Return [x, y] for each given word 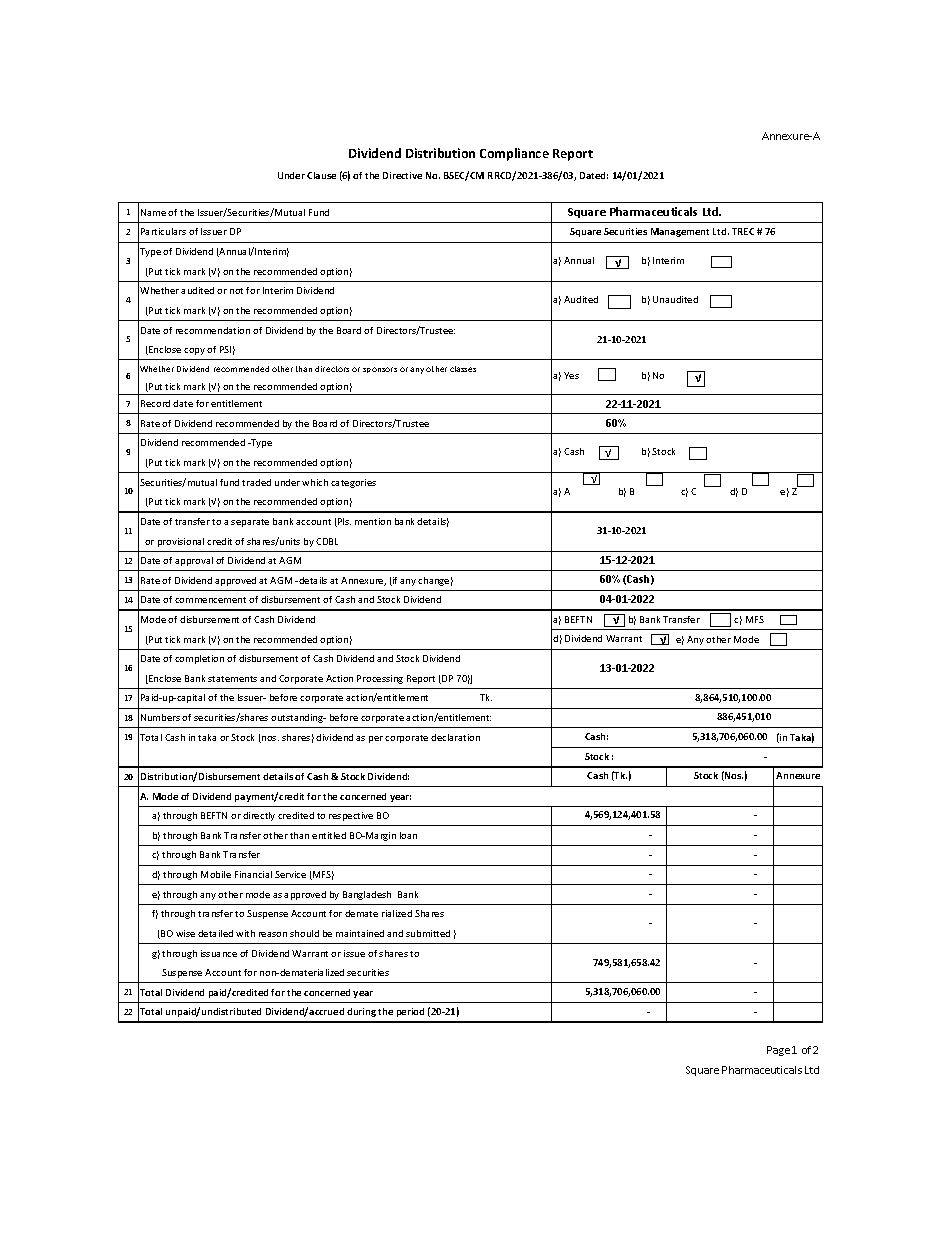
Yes [571, 375]
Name [153, 212]
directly [259, 816]
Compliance [514, 154]
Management [680, 232]
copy [194, 351]
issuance [219, 953]
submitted [428, 933]
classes [463, 369]
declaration [455, 737]
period [410, 1012]
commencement [210, 600]
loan [408, 835]
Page [778, 1051]
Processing [380, 679]
